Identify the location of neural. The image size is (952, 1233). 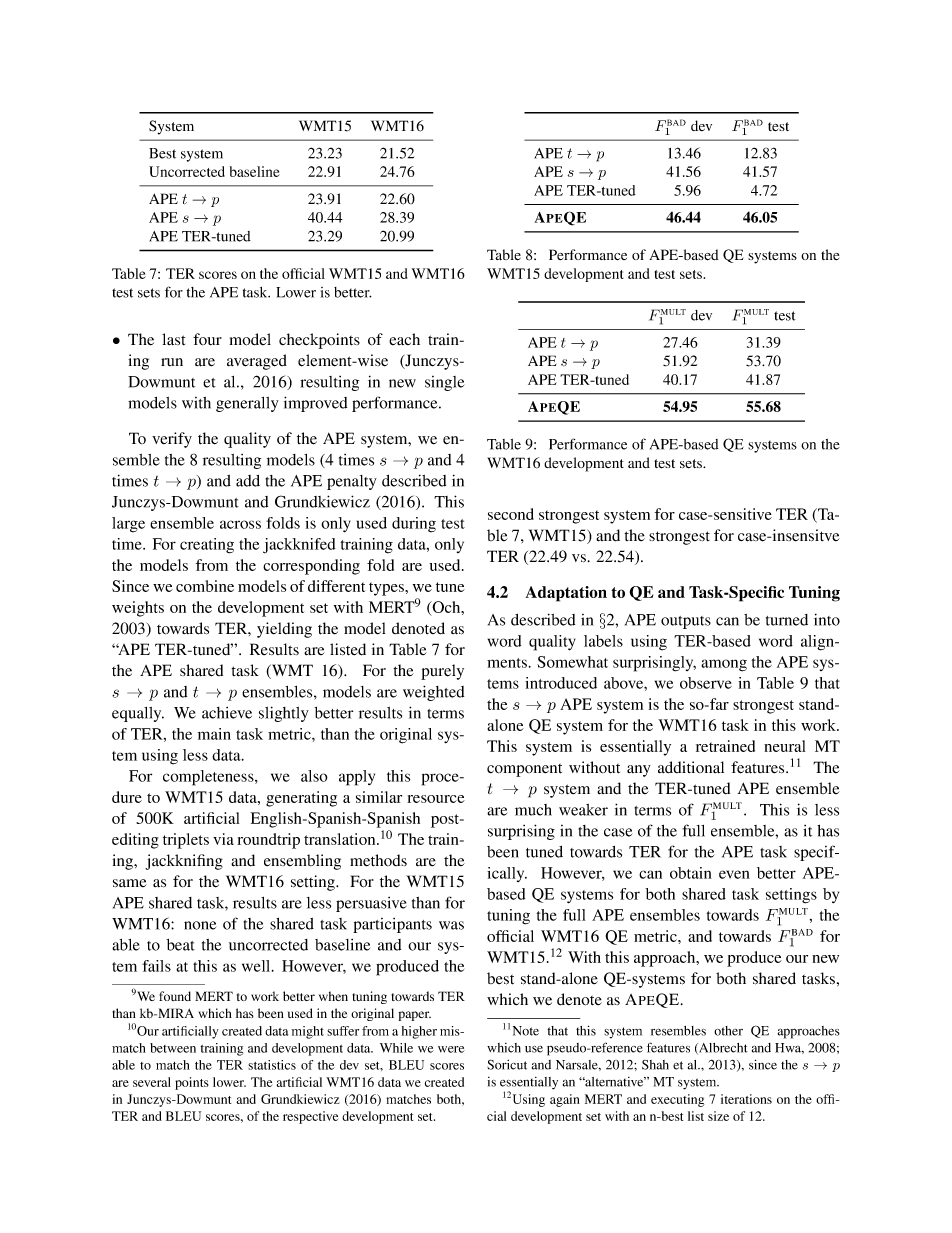
(784, 746).
